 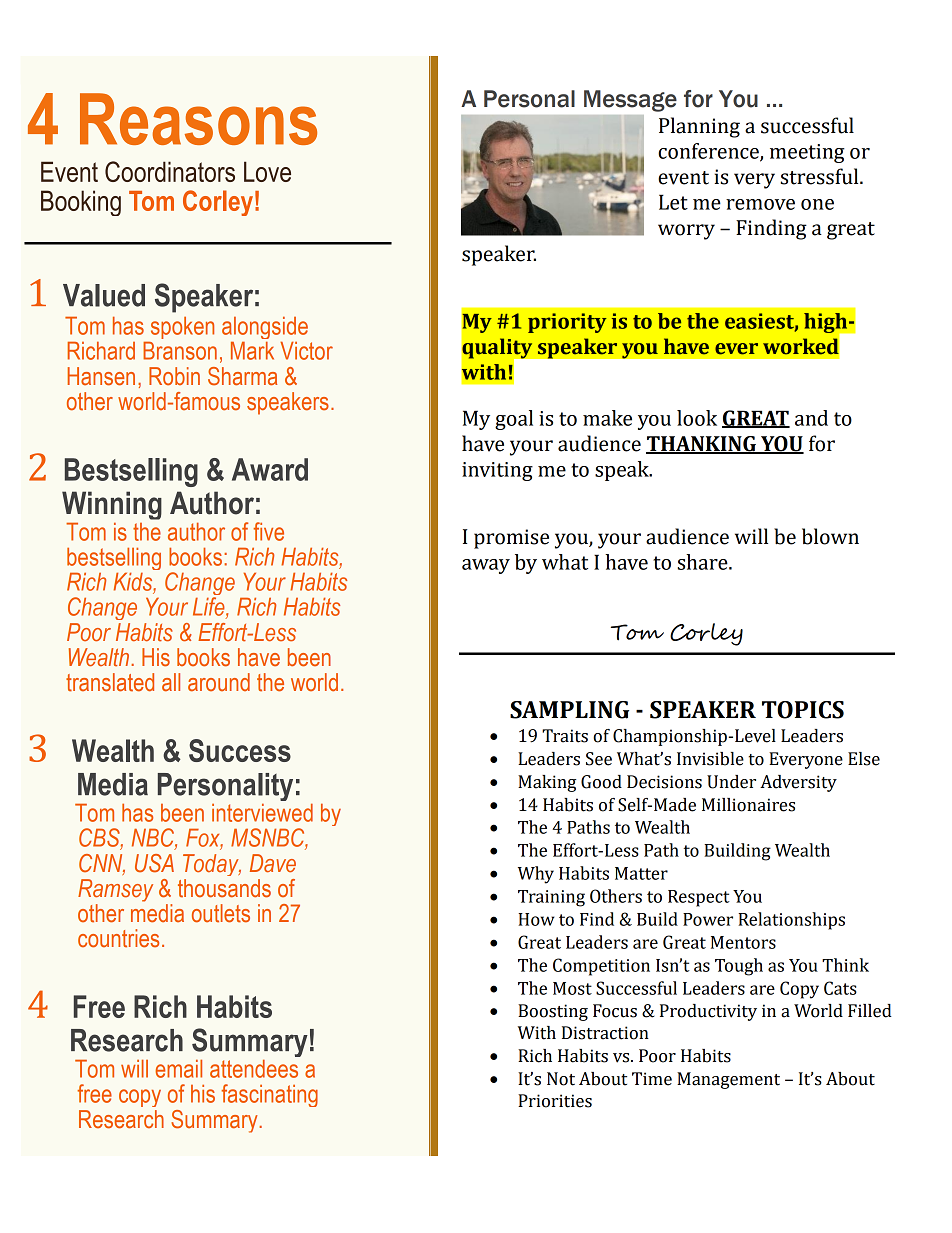 I want to click on goal, so click(x=514, y=420).
